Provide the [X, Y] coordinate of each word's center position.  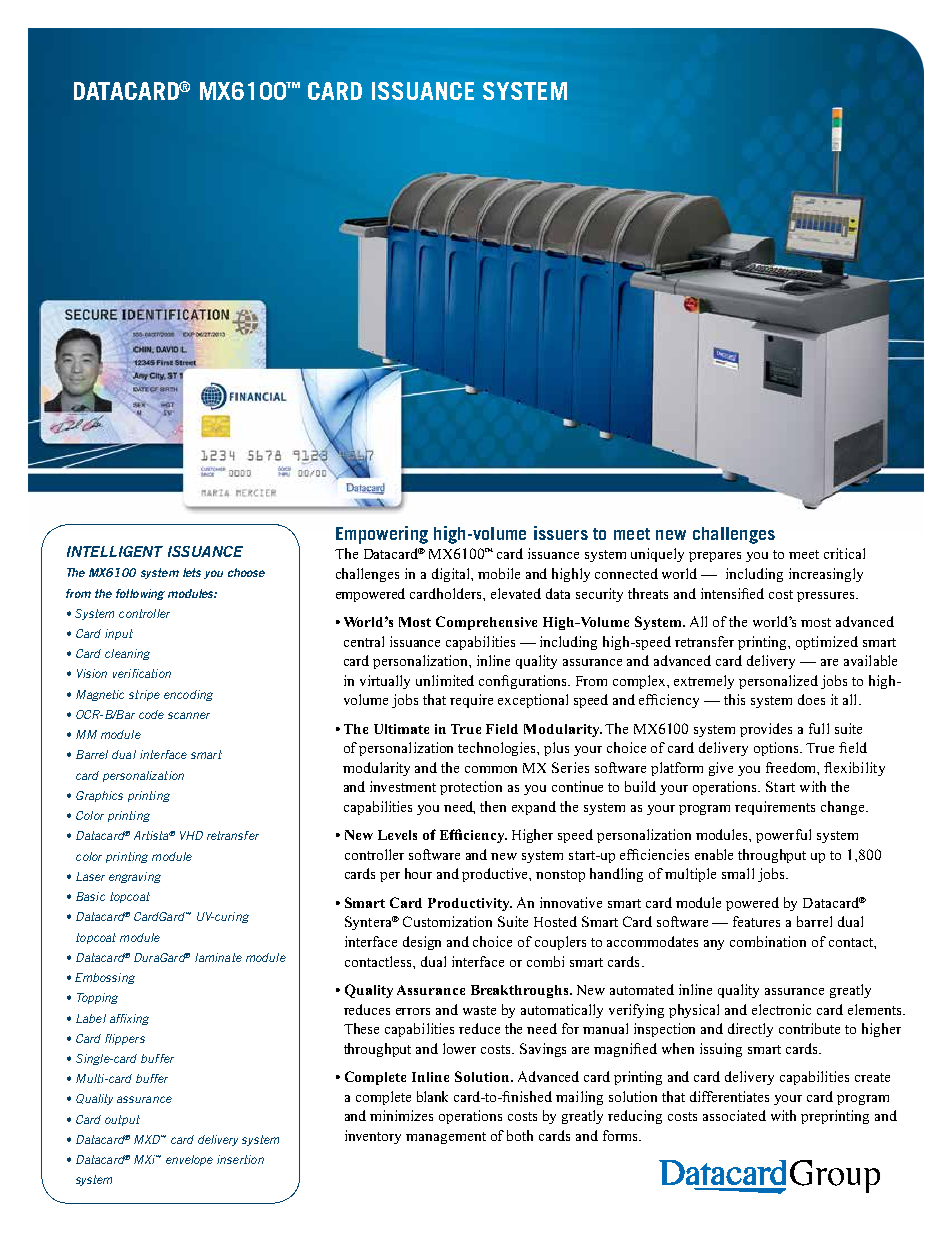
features [756, 921]
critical [844, 553]
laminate [218, 957]
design [422, 943]
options [777, 749]
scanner [189, 715]
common [491, 769]
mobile [499, 573]
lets [192, 572]
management [446, 1138]
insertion [240, 1159]
